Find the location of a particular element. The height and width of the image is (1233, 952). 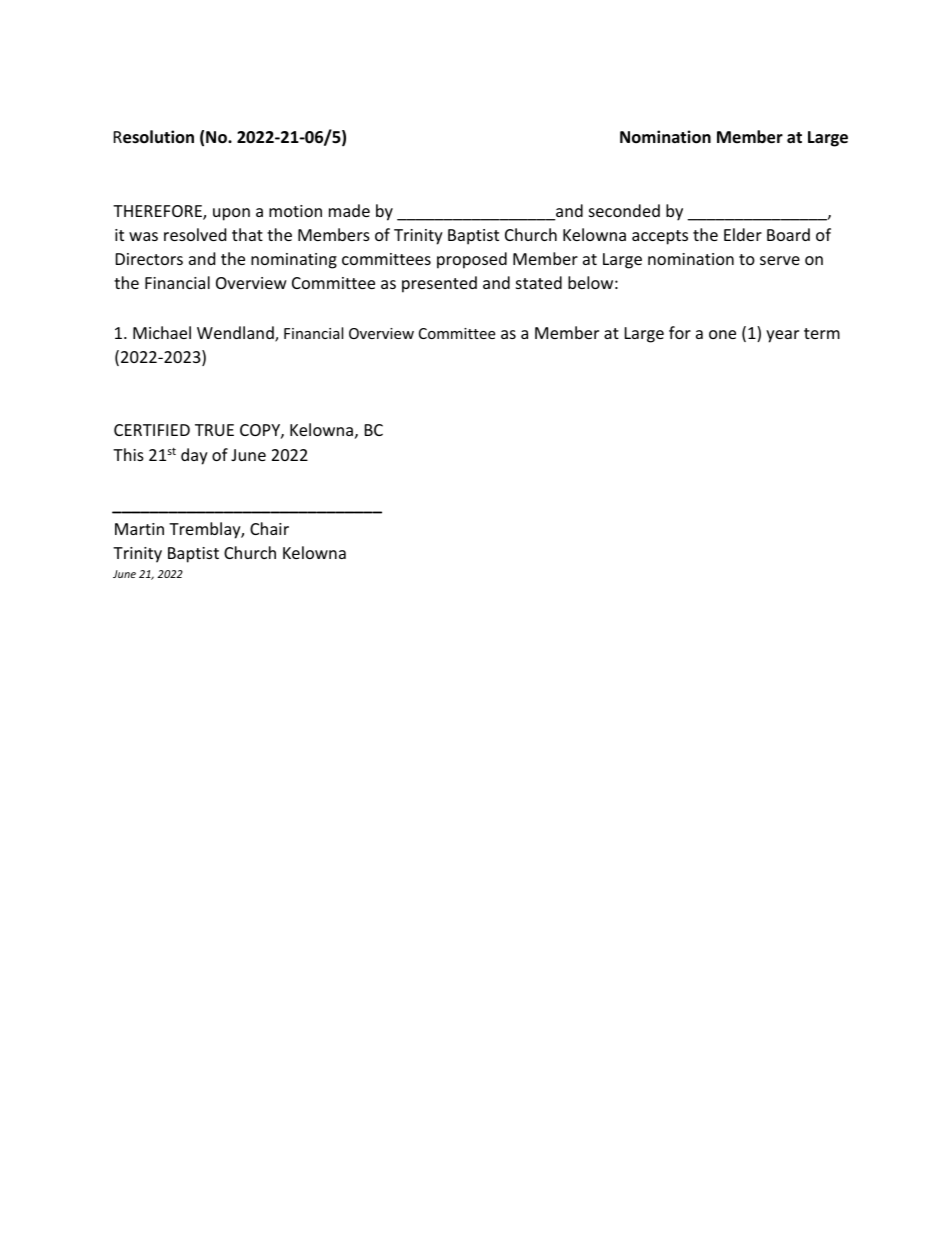

proposed is located at coordinates (472, 260).
